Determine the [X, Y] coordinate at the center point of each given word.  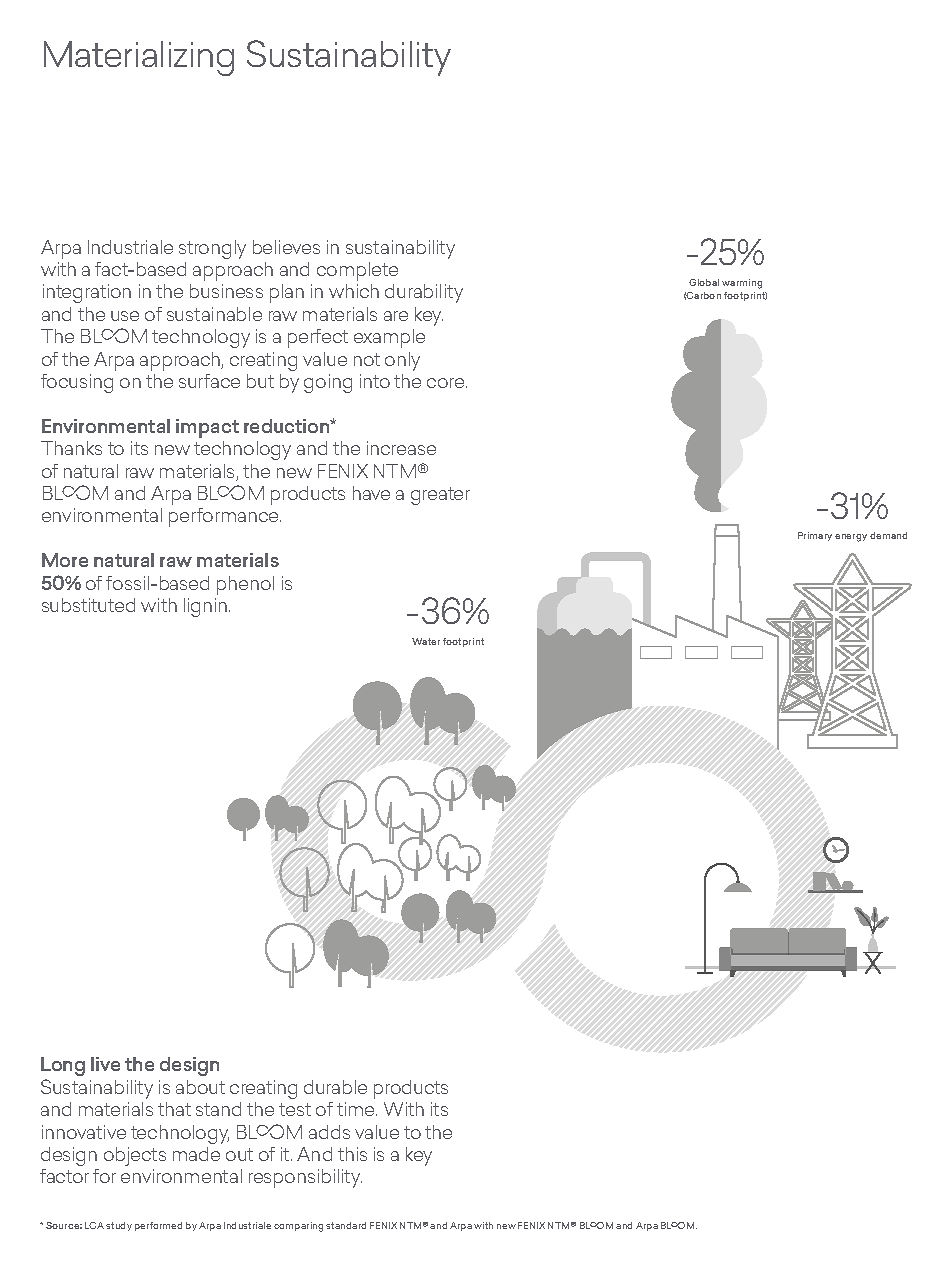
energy [851, 538]
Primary [815, 536]
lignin [207, 607]
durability [424, 293]
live [105, 1064]
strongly [212, 249]
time [357, 1109]
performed [158, 1226]
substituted [88, 605]
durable [335, 1087]
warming [742, 284]
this [352, 1154]
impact [207, 428]
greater [440, 496]
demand [888, 535]
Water [426, 641]
